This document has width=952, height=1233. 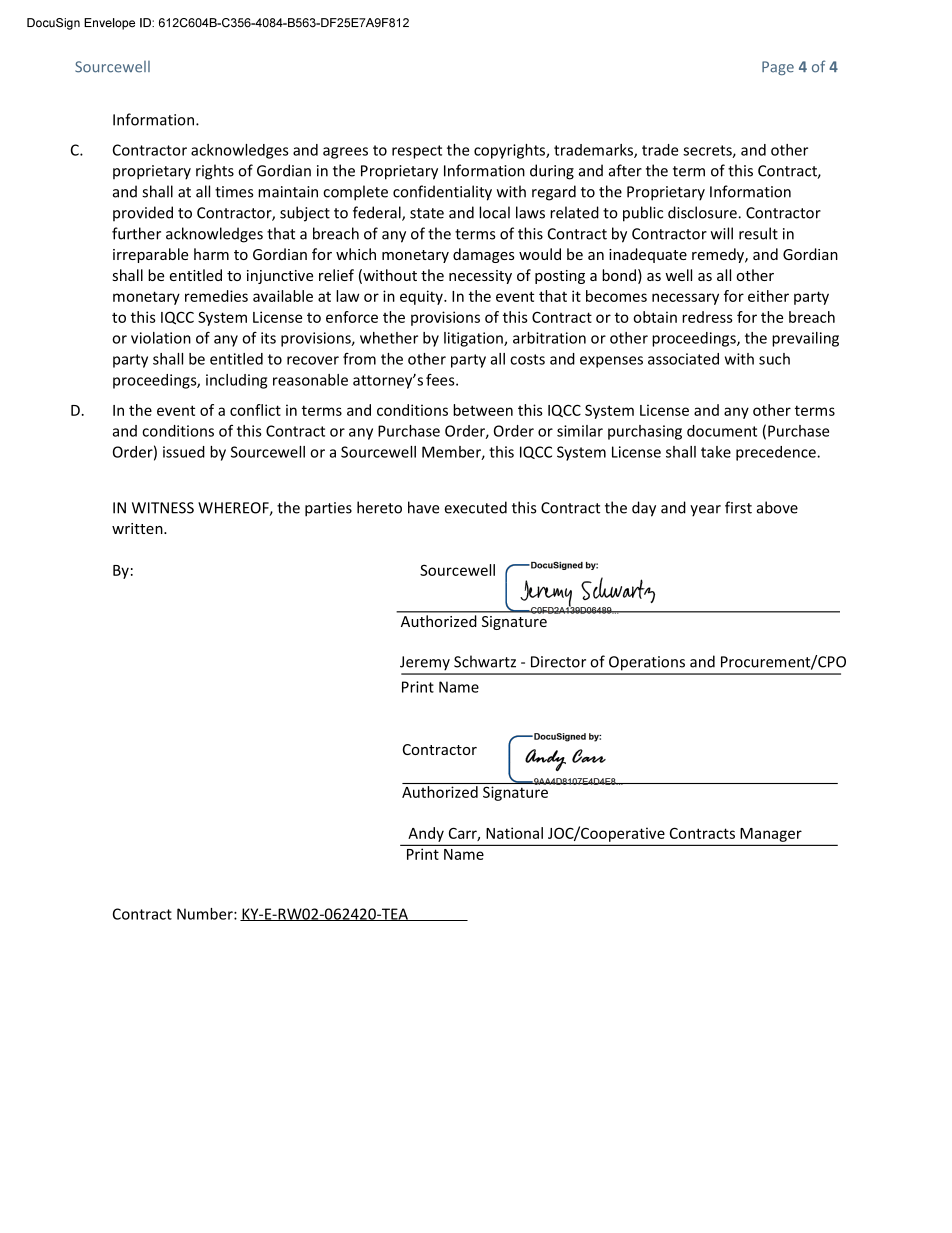 I want to click on Page, so click(x=778, y=68).
